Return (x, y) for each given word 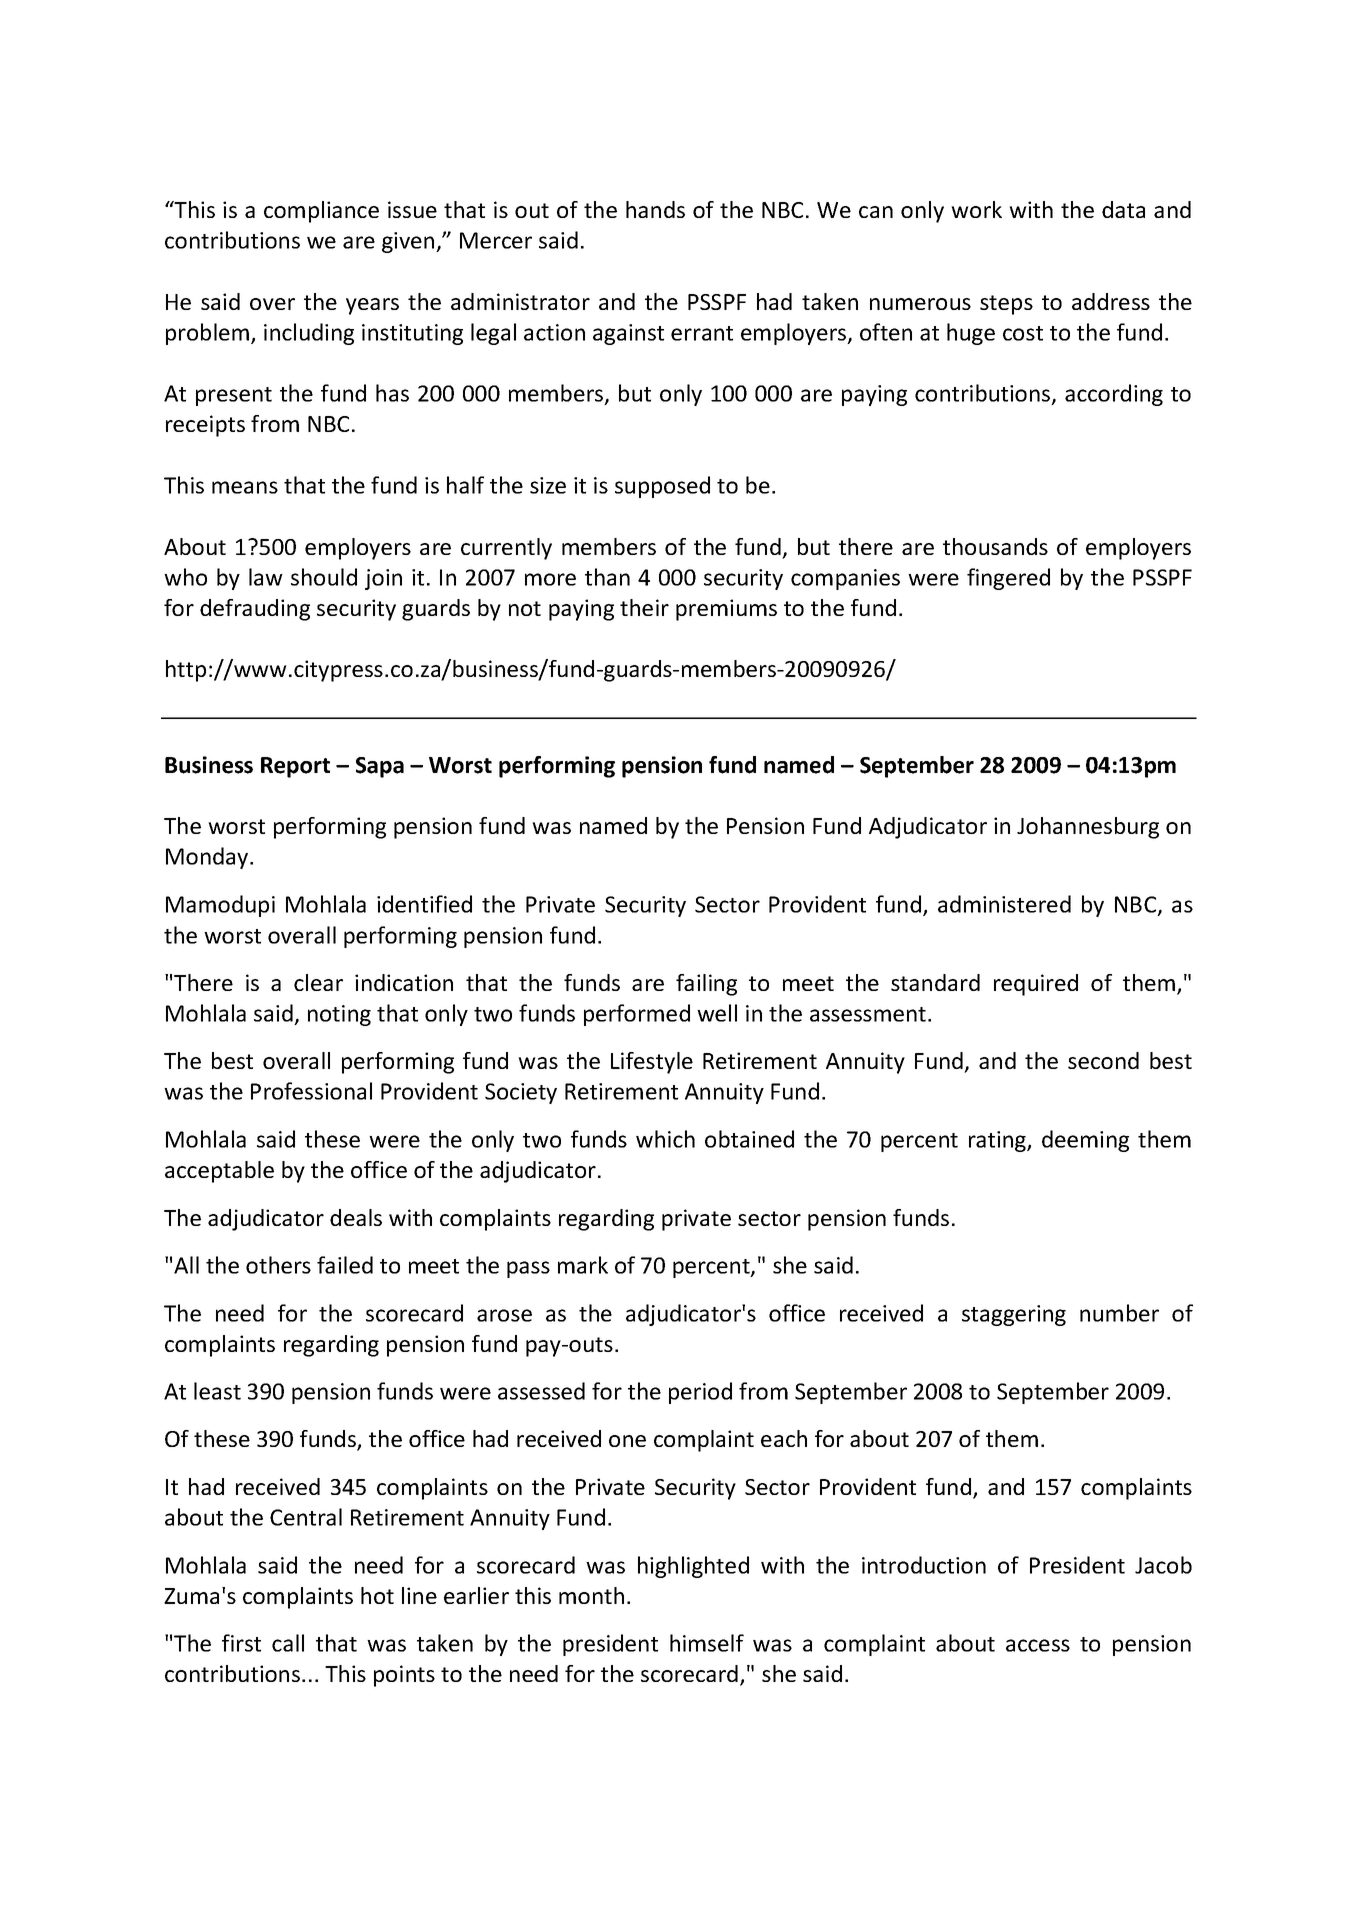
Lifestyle (652, 1063)
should (324, 577)
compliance (321, 212)
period (700, 1393)
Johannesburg (1088, 828)
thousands (995, 546)
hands (655, 209)
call (288, 1643)
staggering (1014, 1315)
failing (706, 985)
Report (295, 767)
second (1103, 1060)
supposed (662, 487)
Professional (311, 1091)
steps (1006, 305)
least (217, 1391)
